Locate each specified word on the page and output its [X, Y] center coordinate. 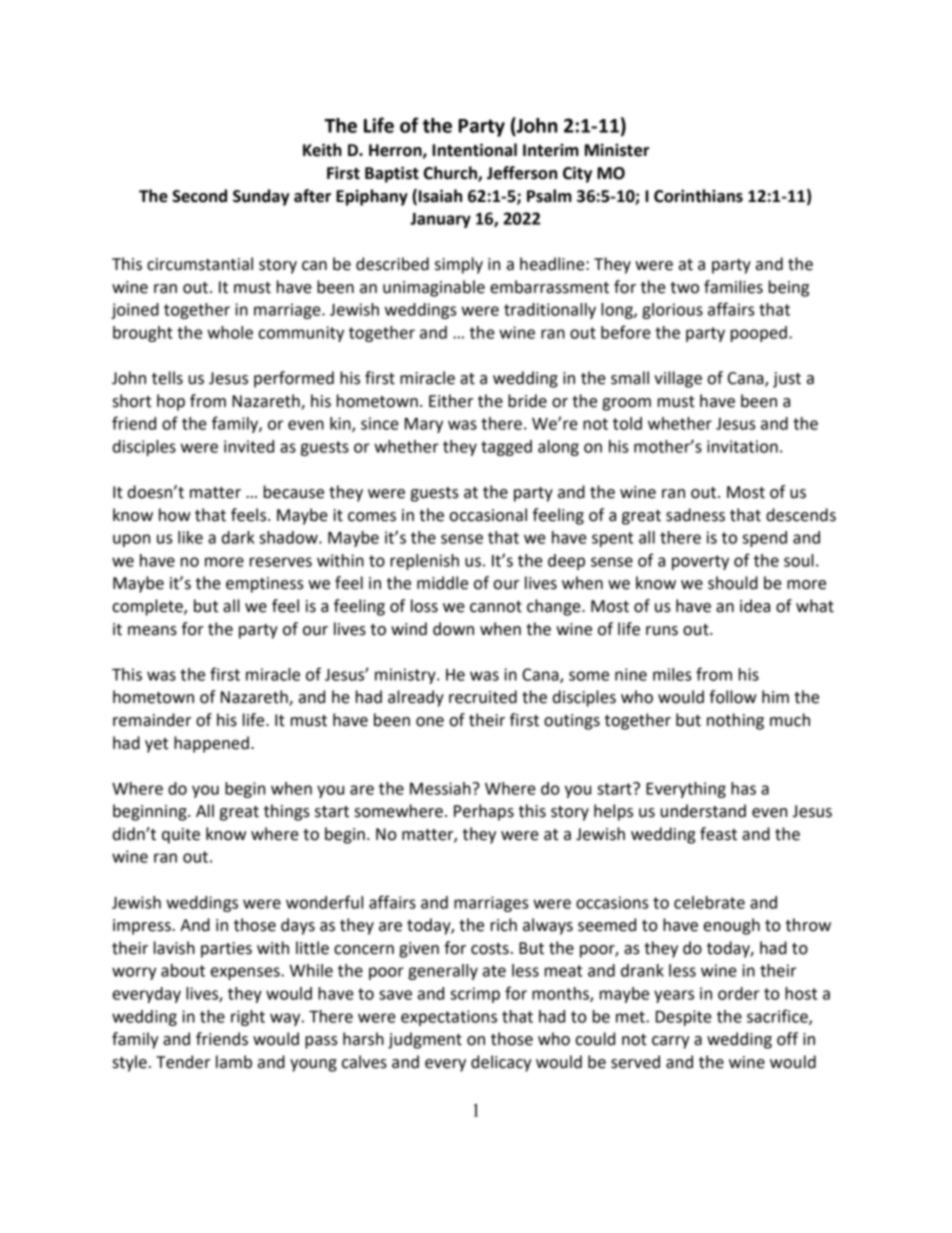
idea [755, 606]
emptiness [265, 585]
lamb [234, 1062]
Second [199, 196]
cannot [496, 607]
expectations [449, 1018]
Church [451, 174]
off [787, 1039]
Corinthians [698, 196]
